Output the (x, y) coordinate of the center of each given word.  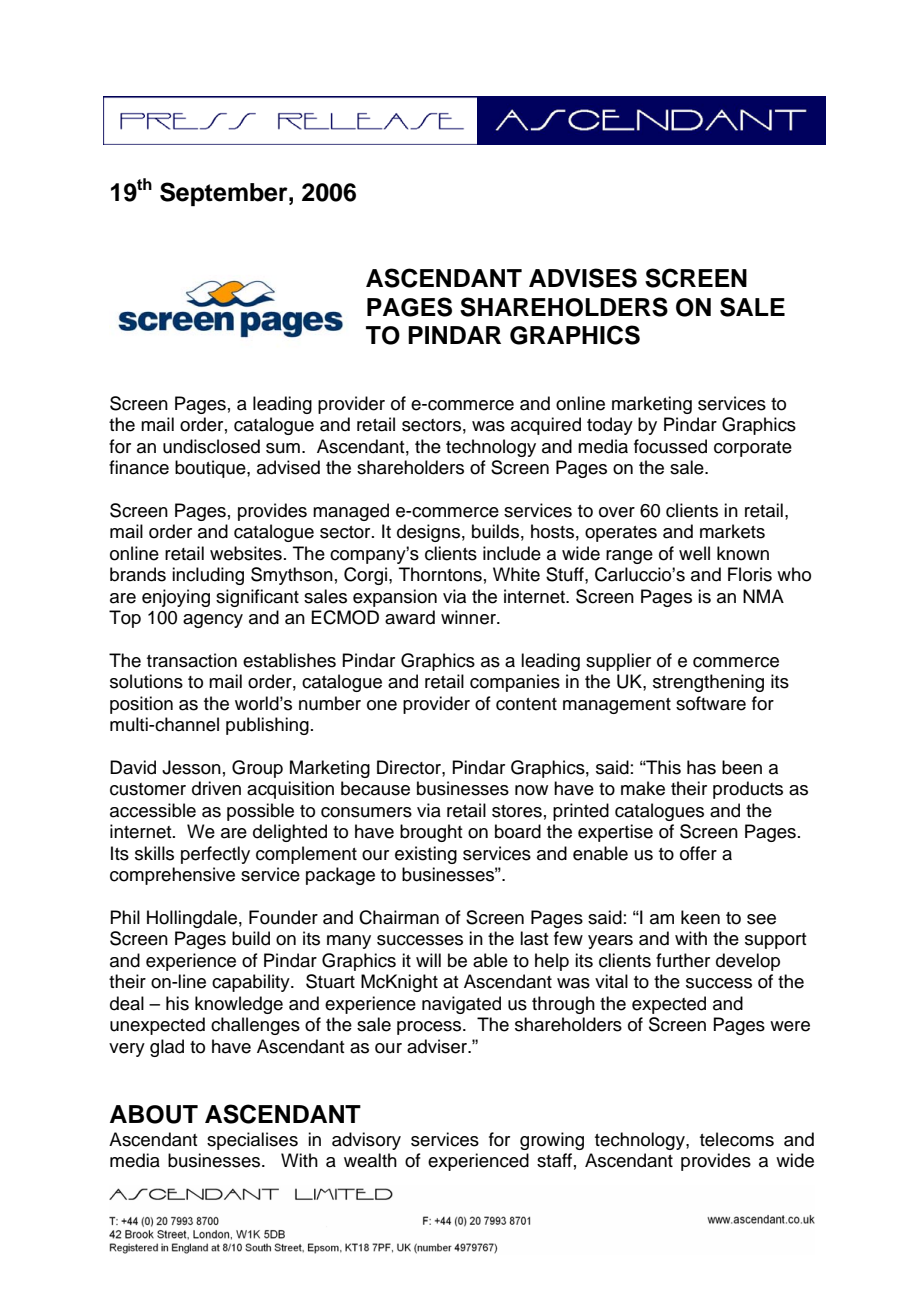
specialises (252, 1141)
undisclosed (211, 446)
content (526, 704)
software (711, 703)
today (610, 426)
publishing (267, 726)
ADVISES (583, 278)
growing (552, 1141)
